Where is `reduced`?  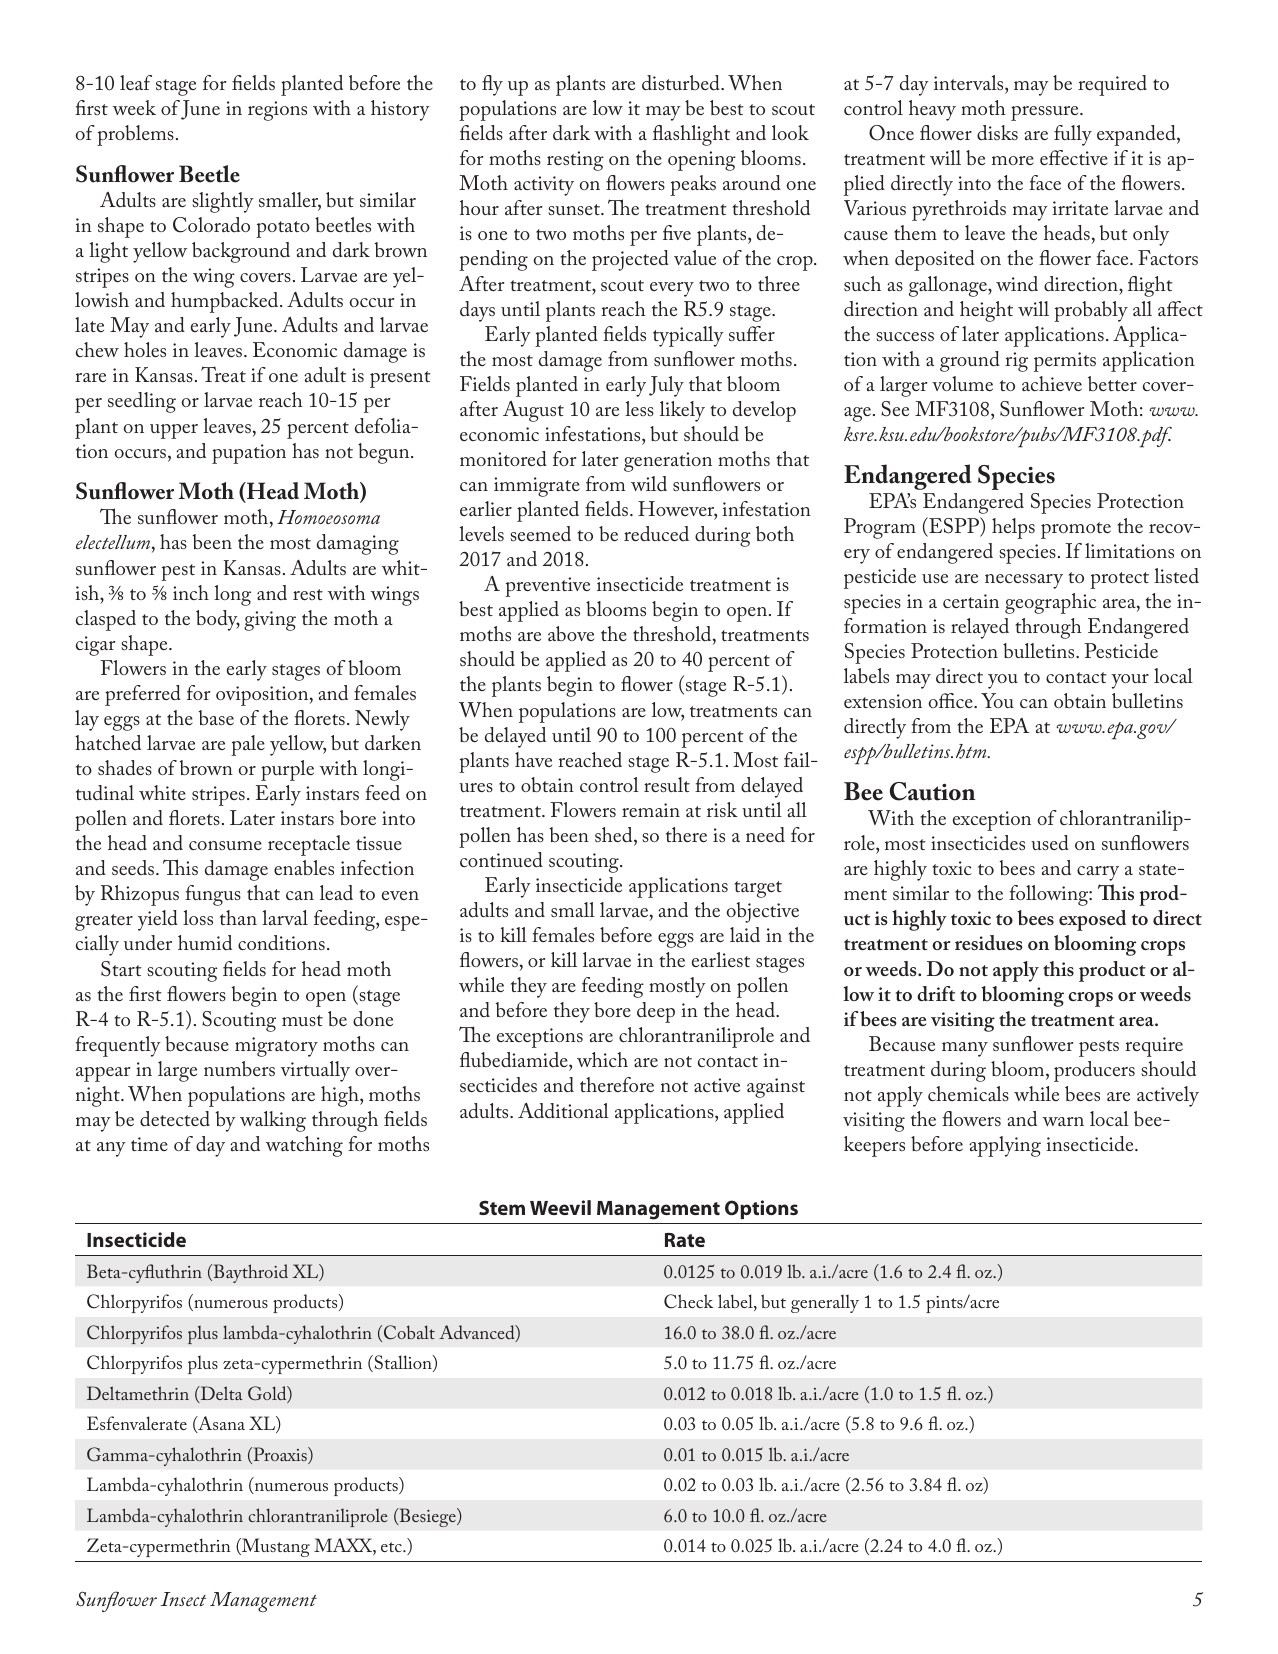 reduced is located at coordinates (656, 533).
